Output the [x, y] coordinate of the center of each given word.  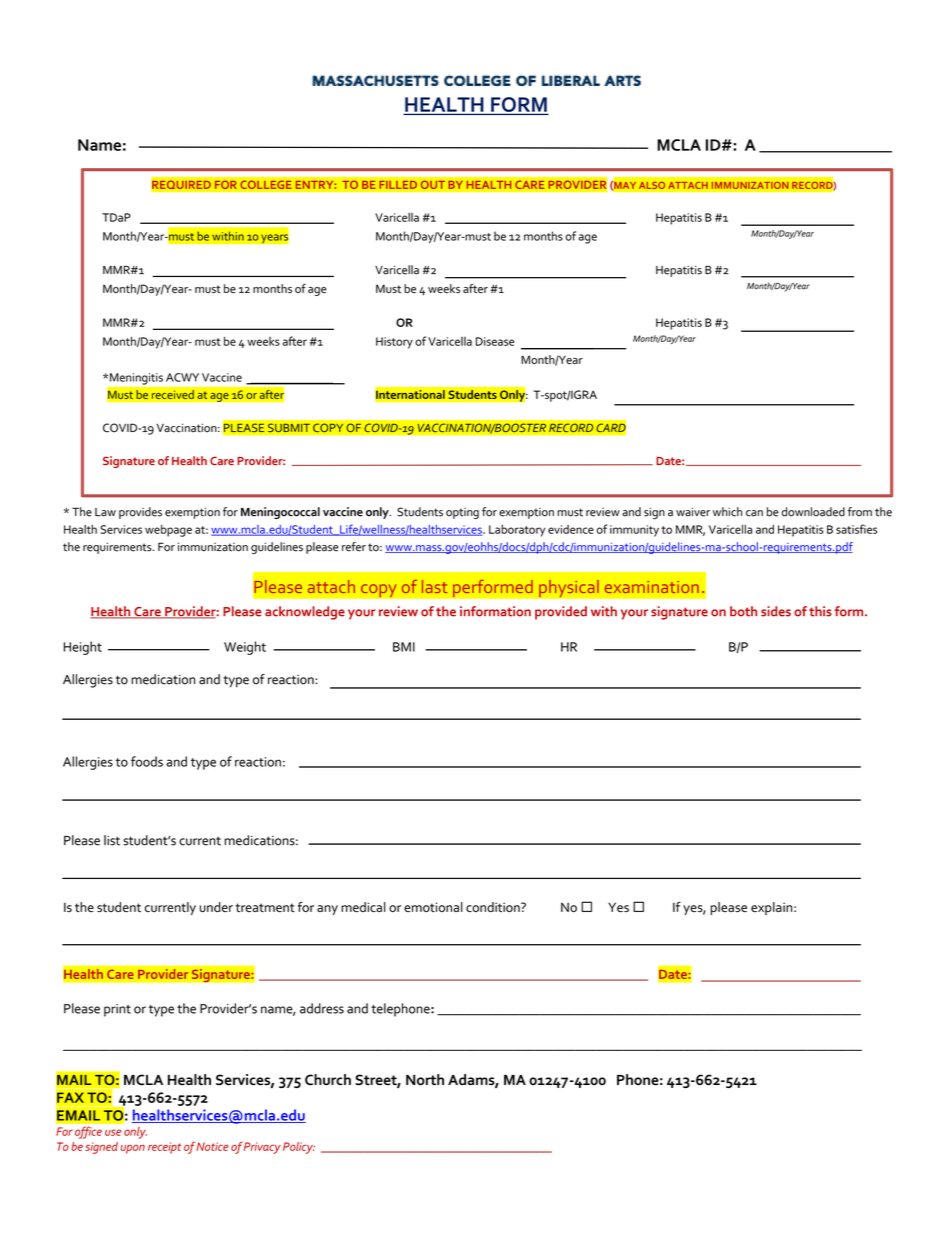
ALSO [652, 185]
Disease [495, 341]
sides [776, 611]
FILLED [398, 184]
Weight [245, 648]
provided [561, 613]
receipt [164, 1148]
